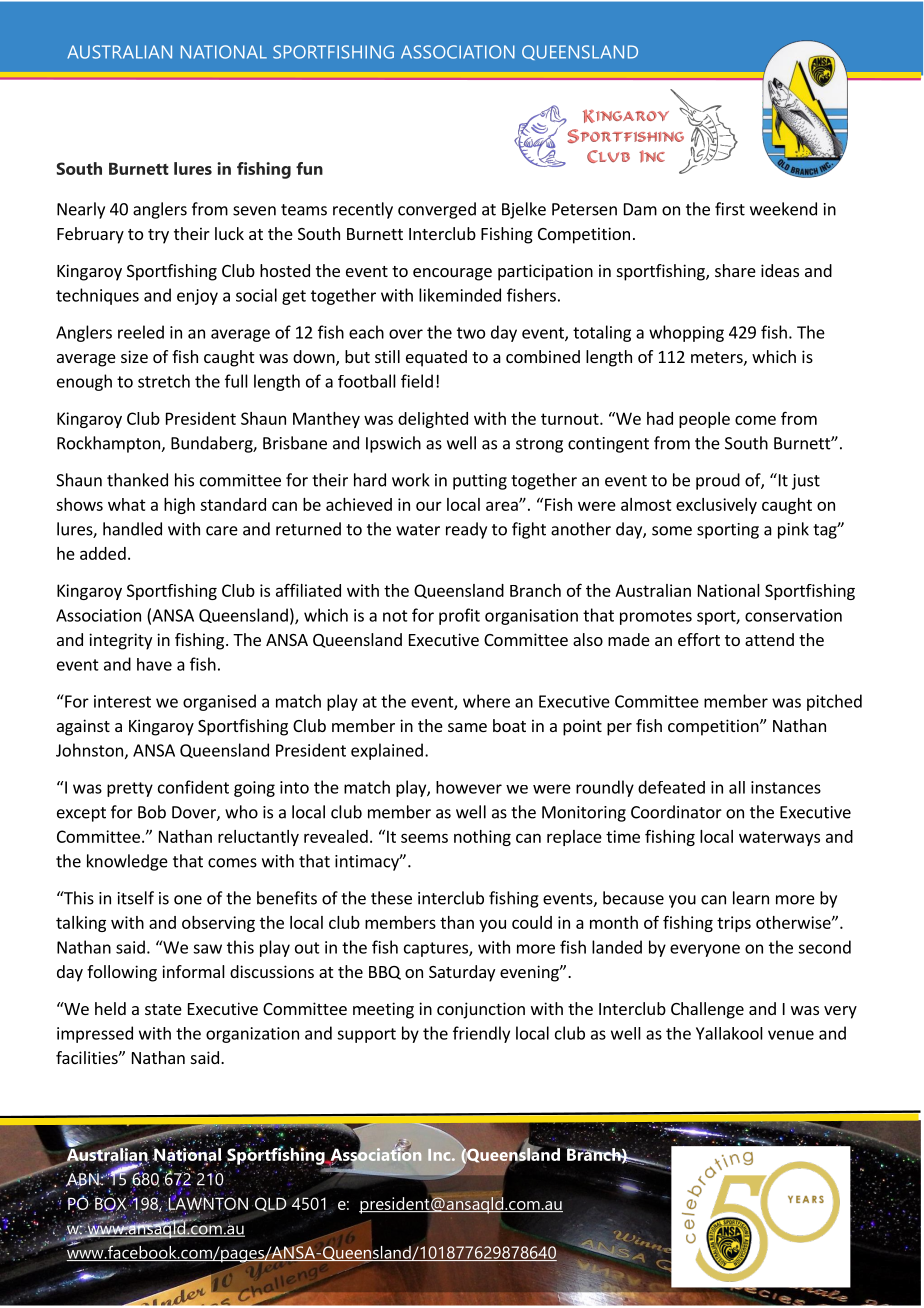 The height and width of the screenshot is (1308, 924). What do you see at coordinates (433, 420) in the screenshot?
I see `delighted` at bounding box center [433, 420].
